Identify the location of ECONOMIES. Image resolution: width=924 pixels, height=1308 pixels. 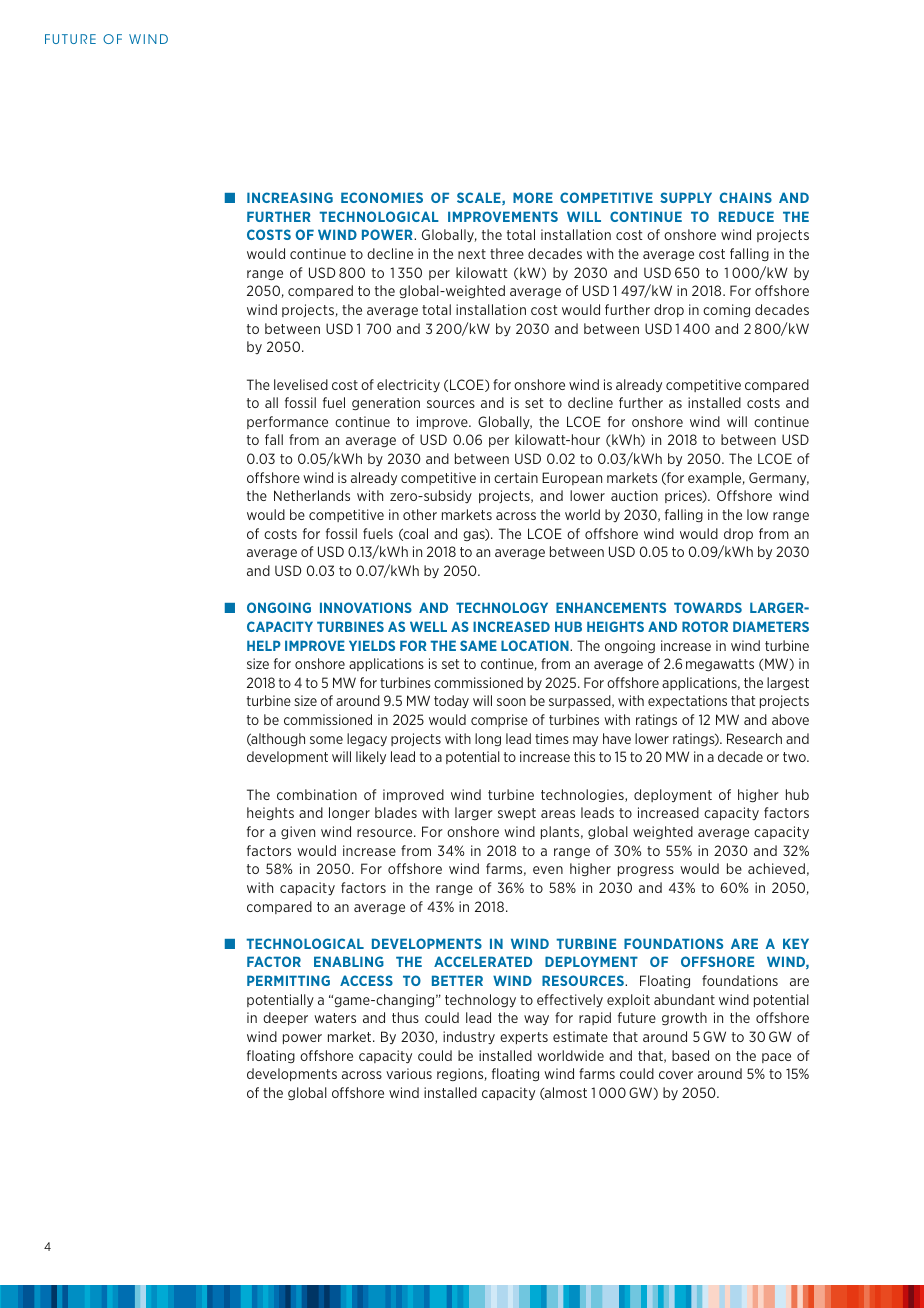
(382, 197).
